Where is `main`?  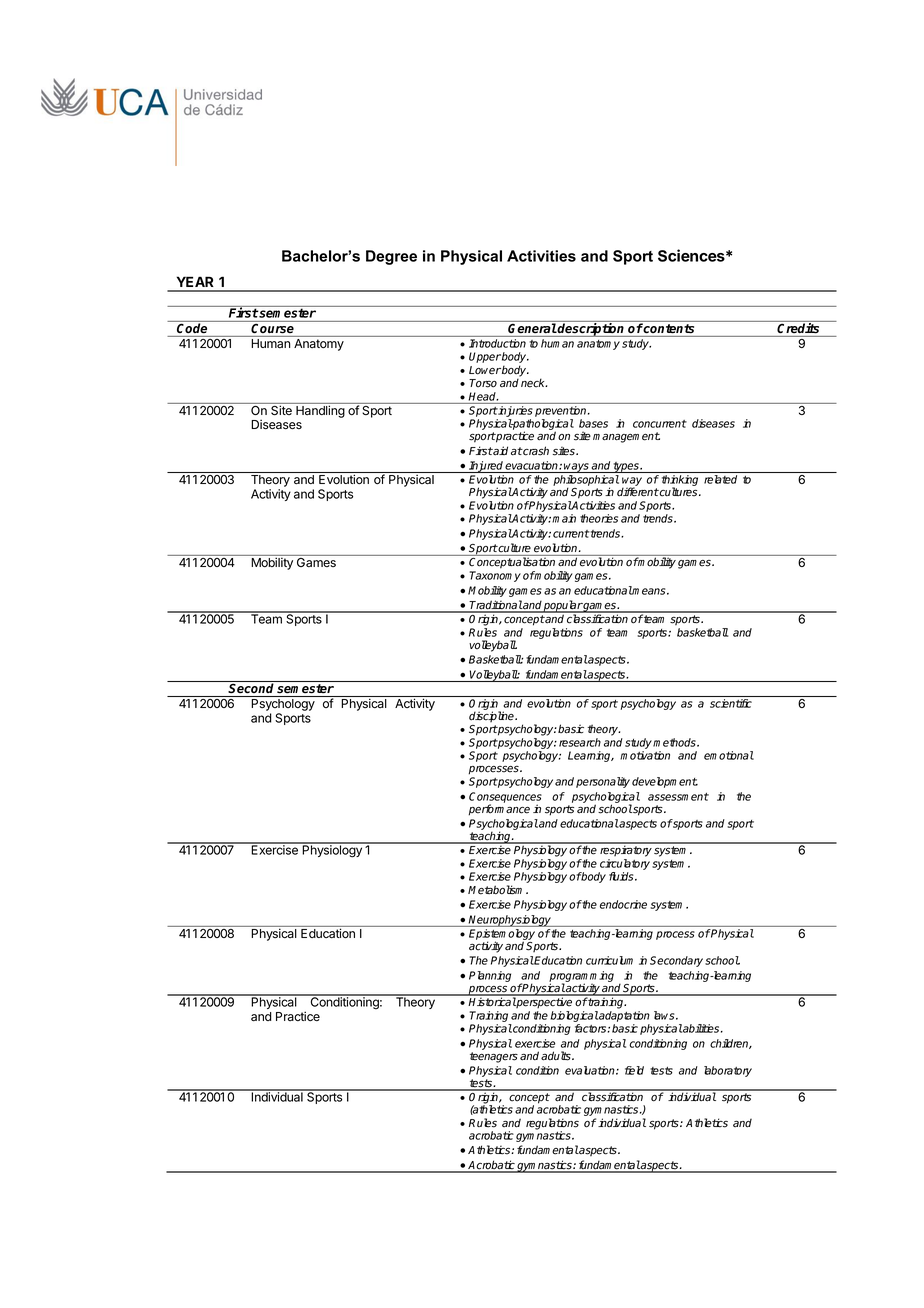 main is located at coordinates (564, 518).
